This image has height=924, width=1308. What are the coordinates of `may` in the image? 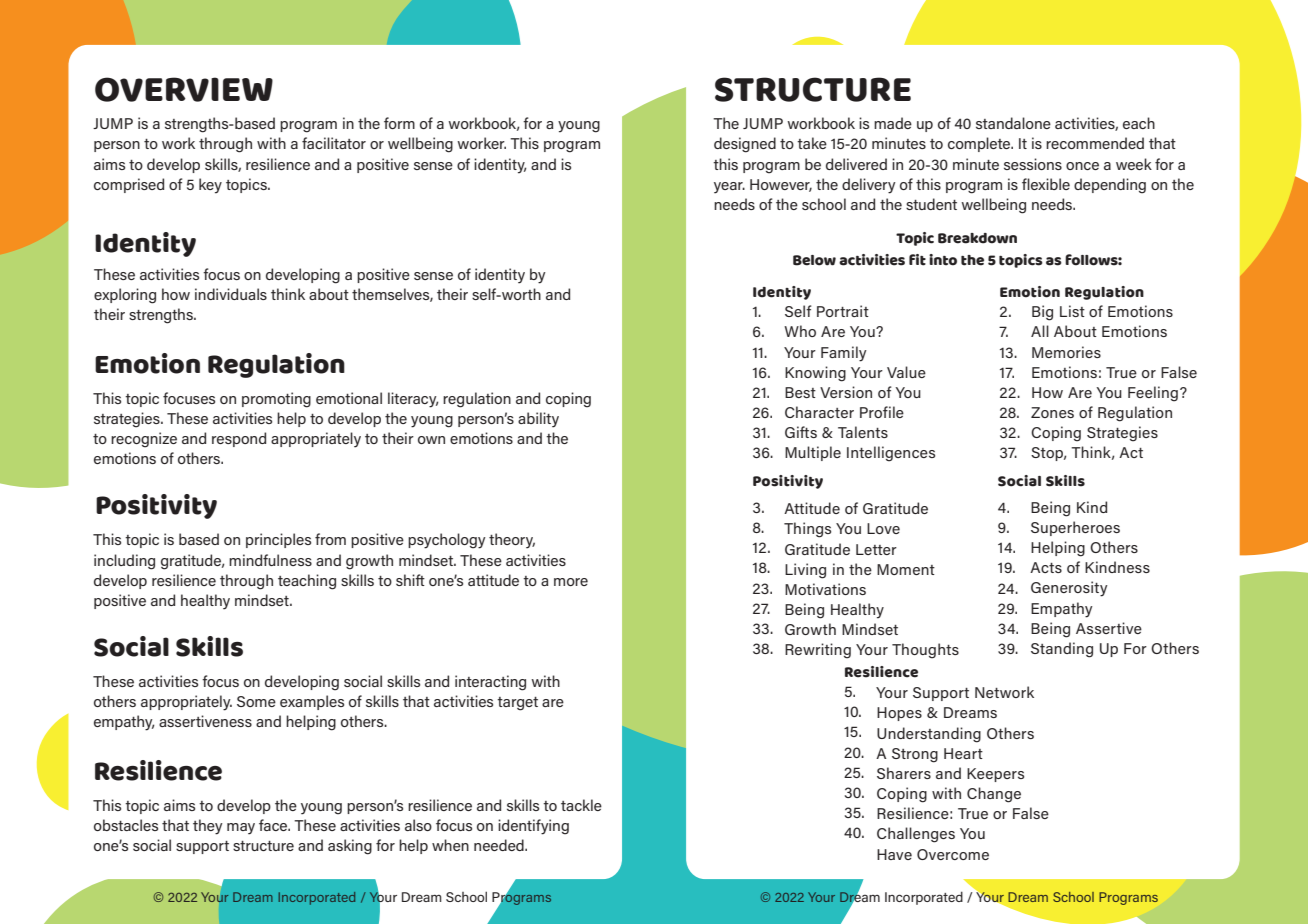 It's located at (241, 829).
